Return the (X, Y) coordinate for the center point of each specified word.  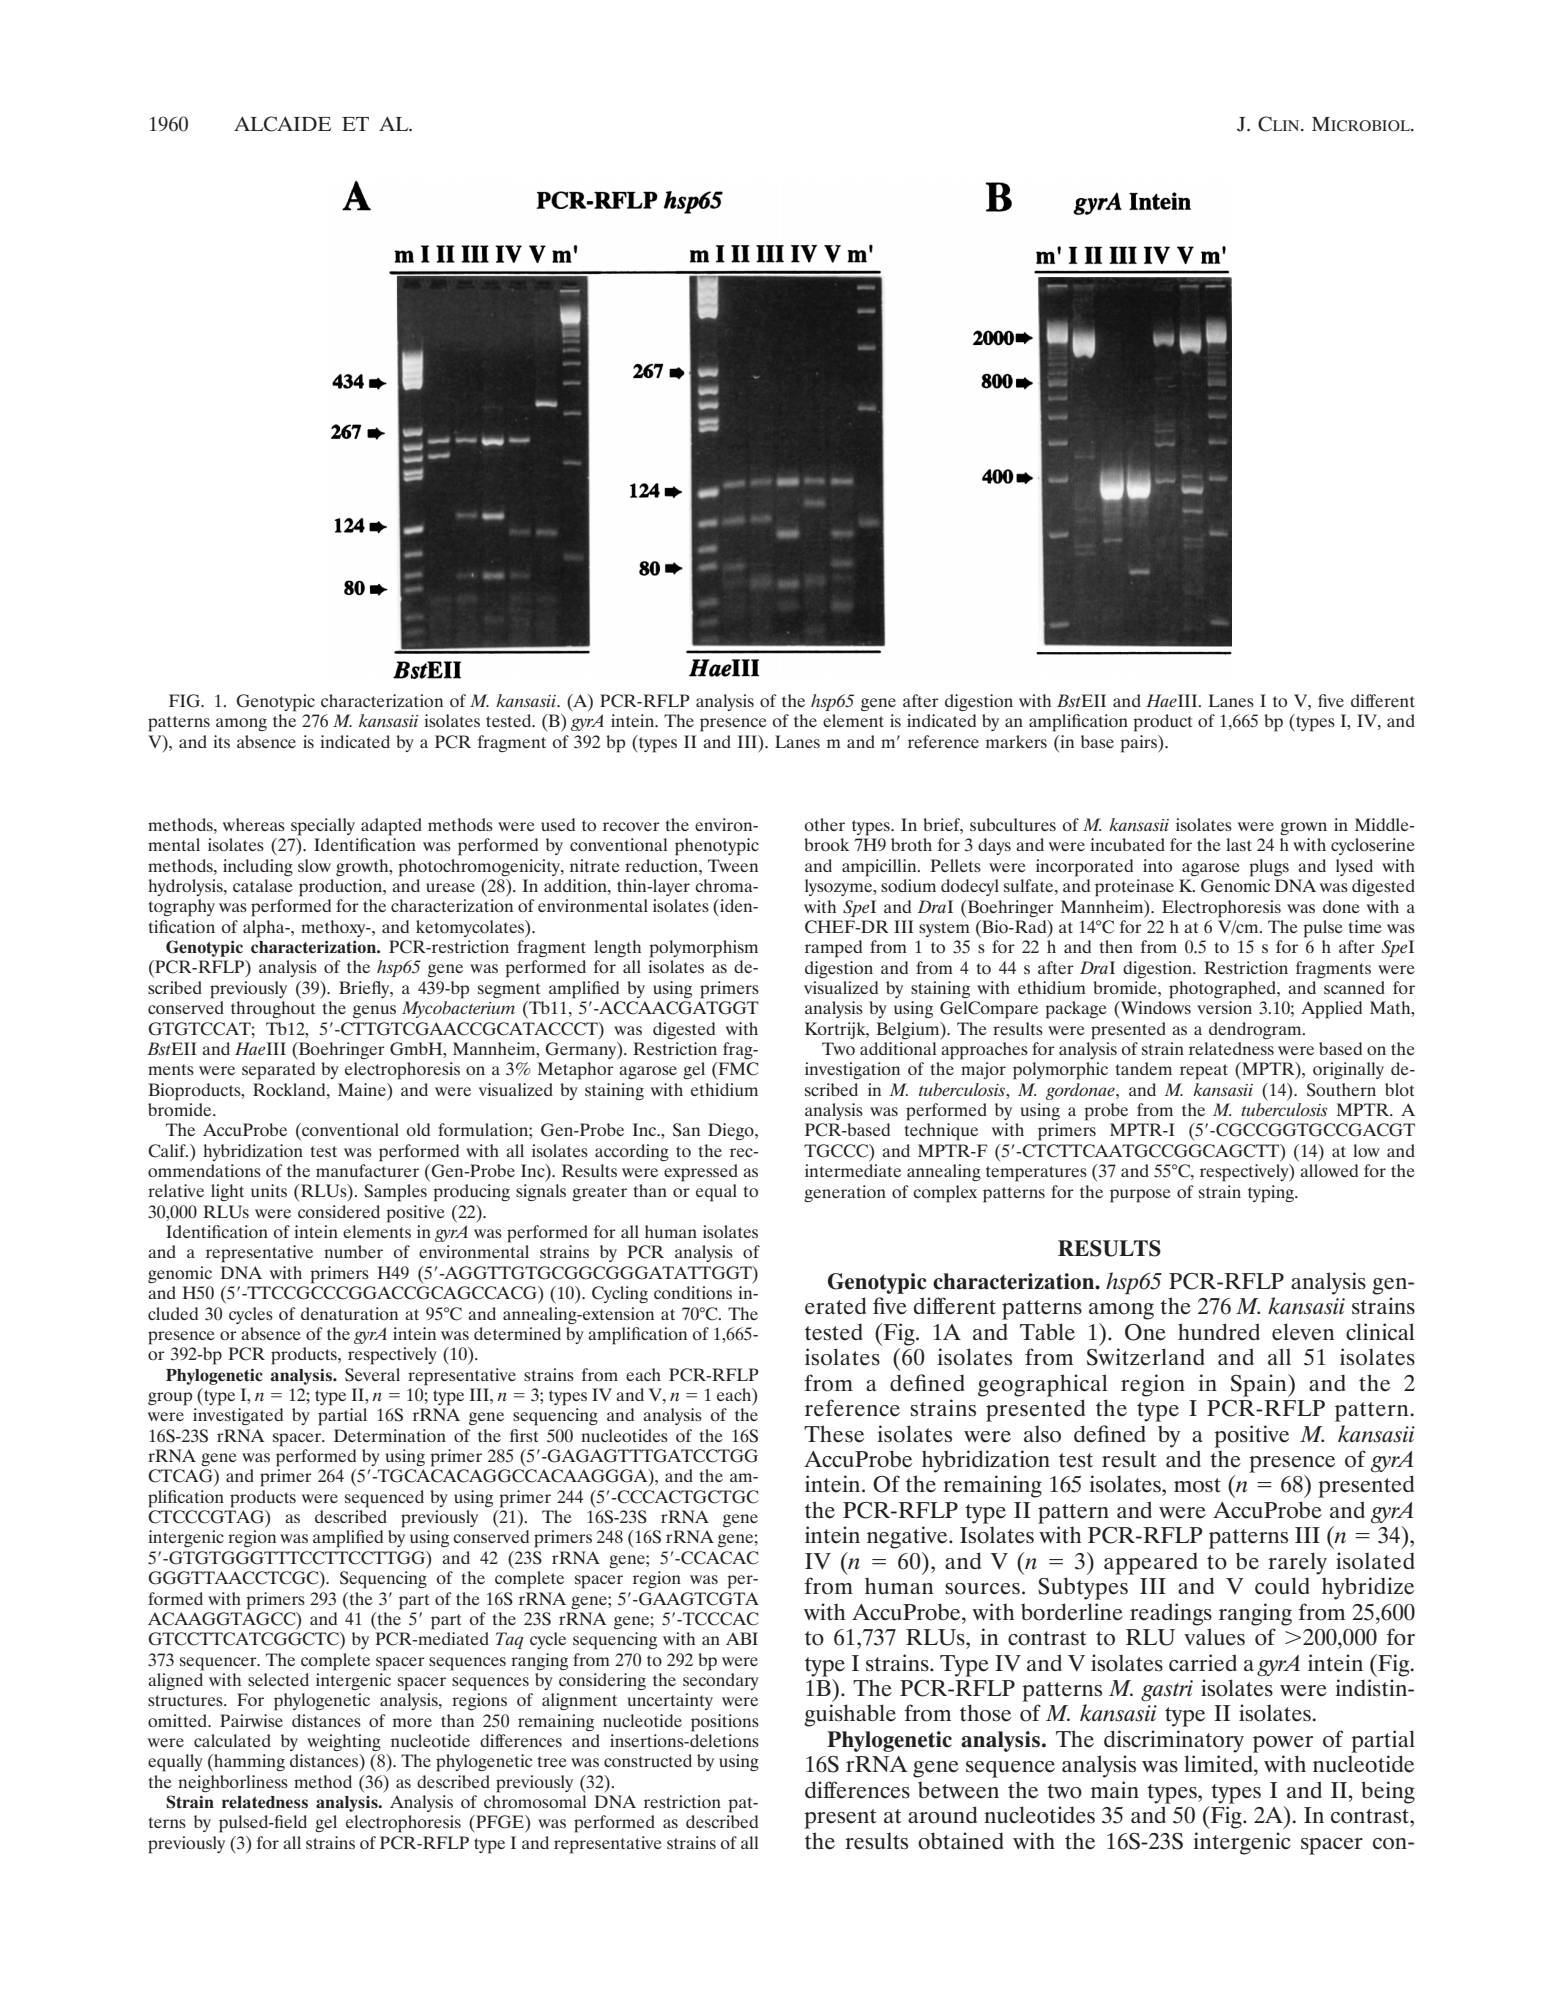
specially (323, 827)
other (825, 824)
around (942, 1815)
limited (1219, 1764)
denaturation (349, 1313)
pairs (1139, 744)
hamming (248, 1763)
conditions (693, 1292)
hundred (1219, 1332)
